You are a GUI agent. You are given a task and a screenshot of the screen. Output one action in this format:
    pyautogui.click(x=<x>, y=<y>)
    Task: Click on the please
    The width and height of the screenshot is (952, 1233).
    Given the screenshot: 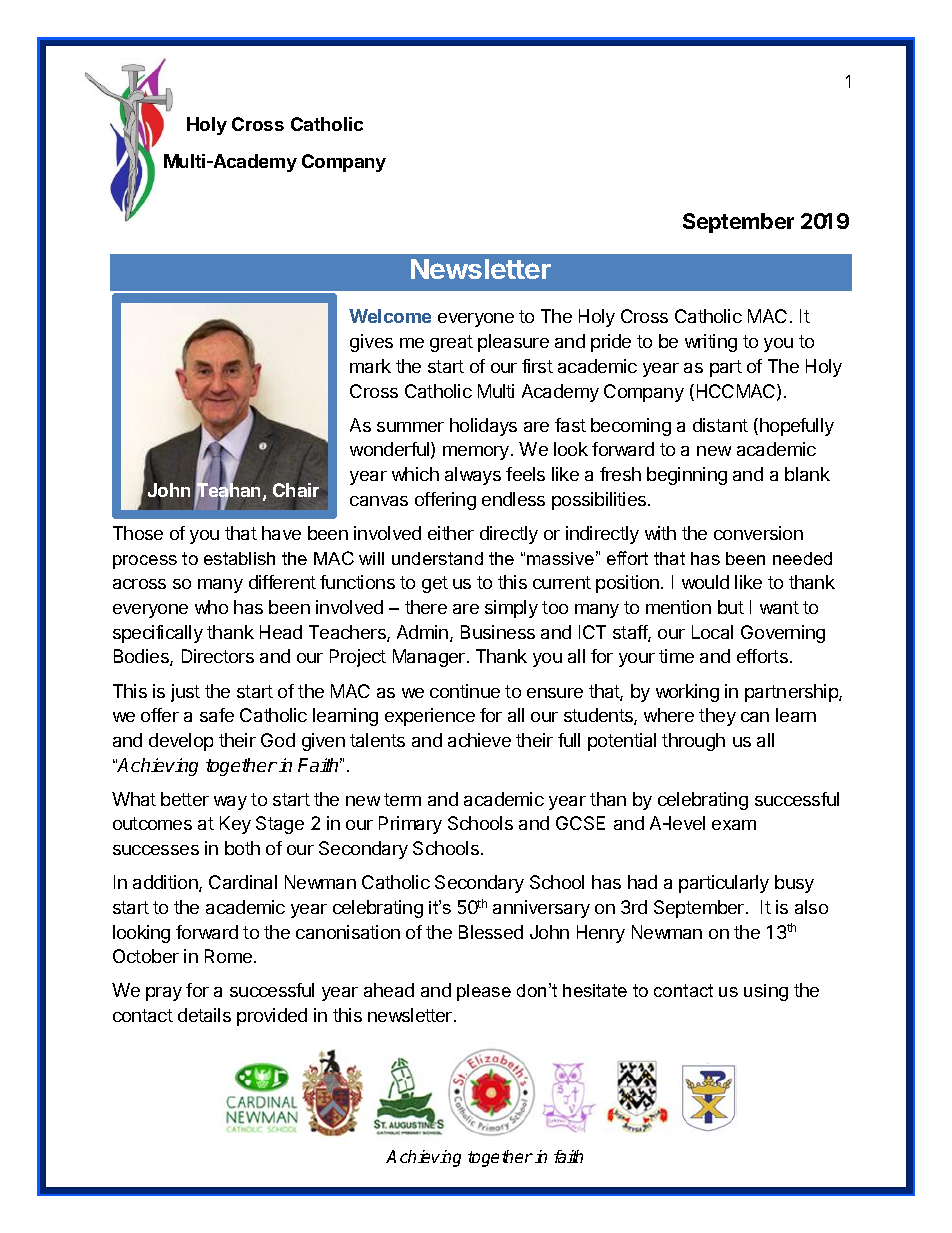 What is the action you would take?
    pyautogui.click(x=484, y=992)
